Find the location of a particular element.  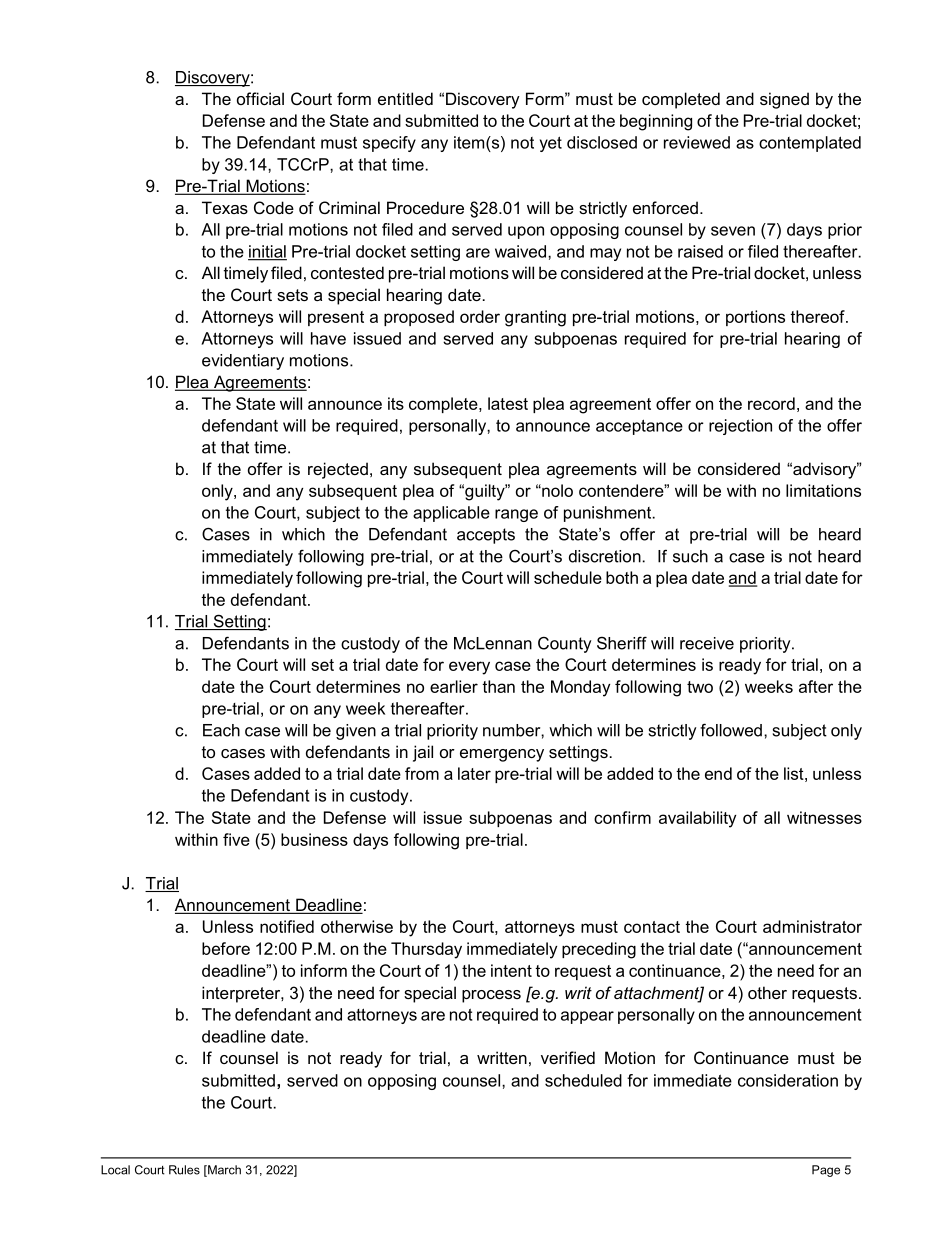

entitled is located at coordinates (405, 98).
